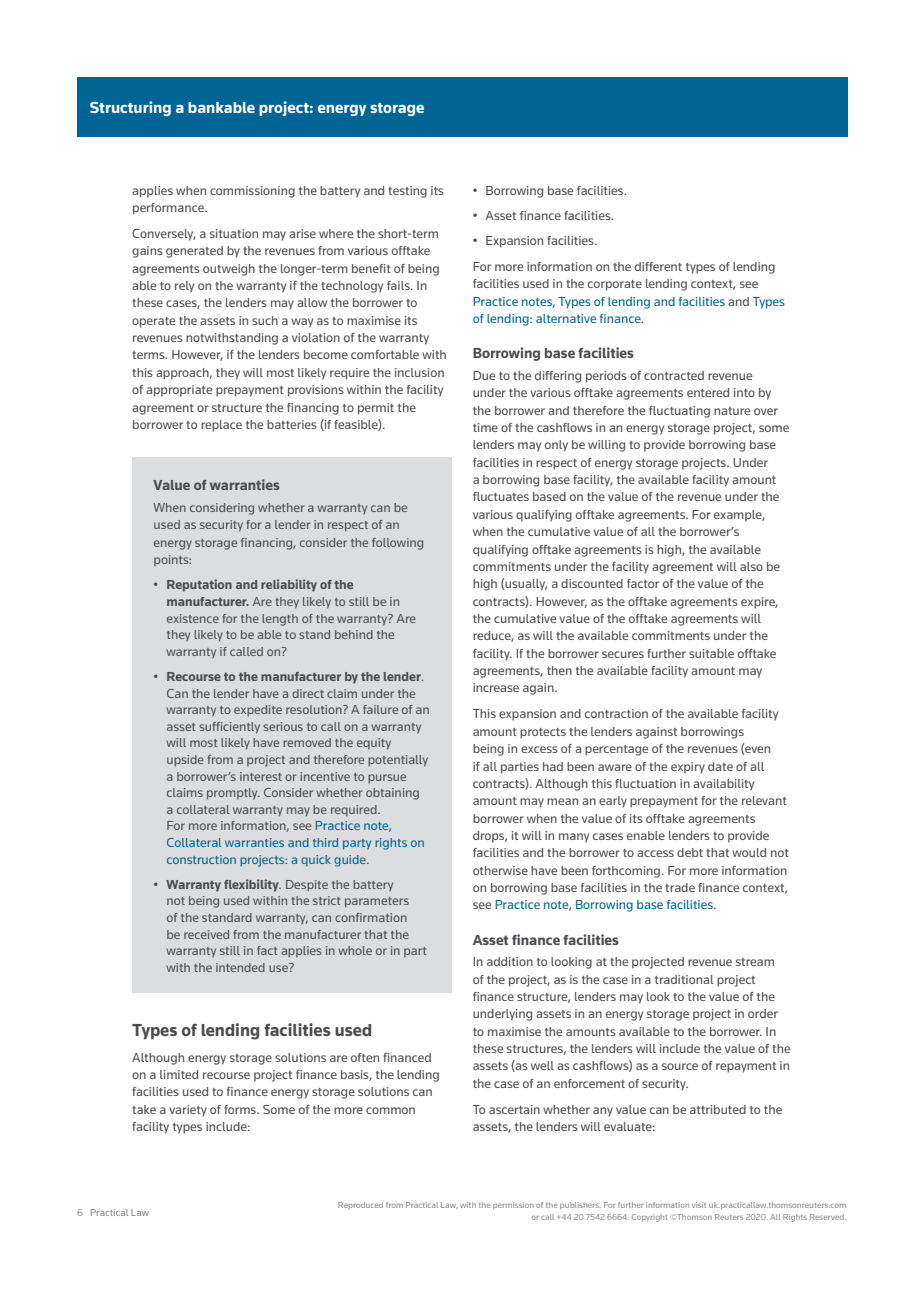  Describe the element at coordinates (496, 687) in the screenshot. I see `increase` at that location.
